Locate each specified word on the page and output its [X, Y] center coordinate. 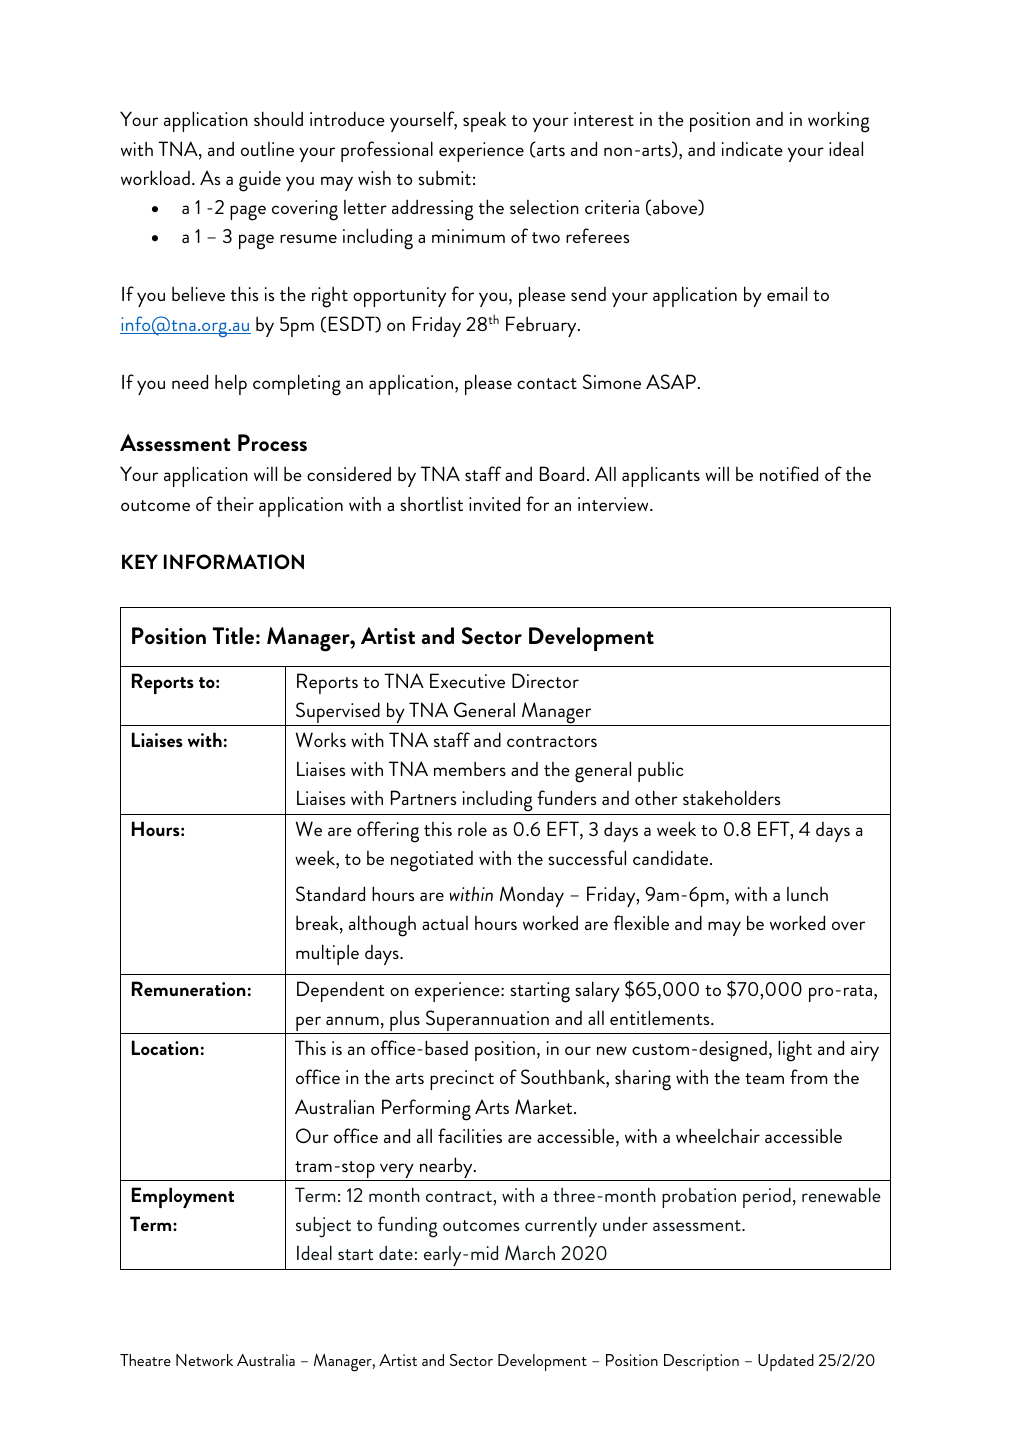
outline [267, 149]
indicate [752, 148]
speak [484, 121]
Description [701, 1362]
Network [204, 1360]
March [530, 1252]
